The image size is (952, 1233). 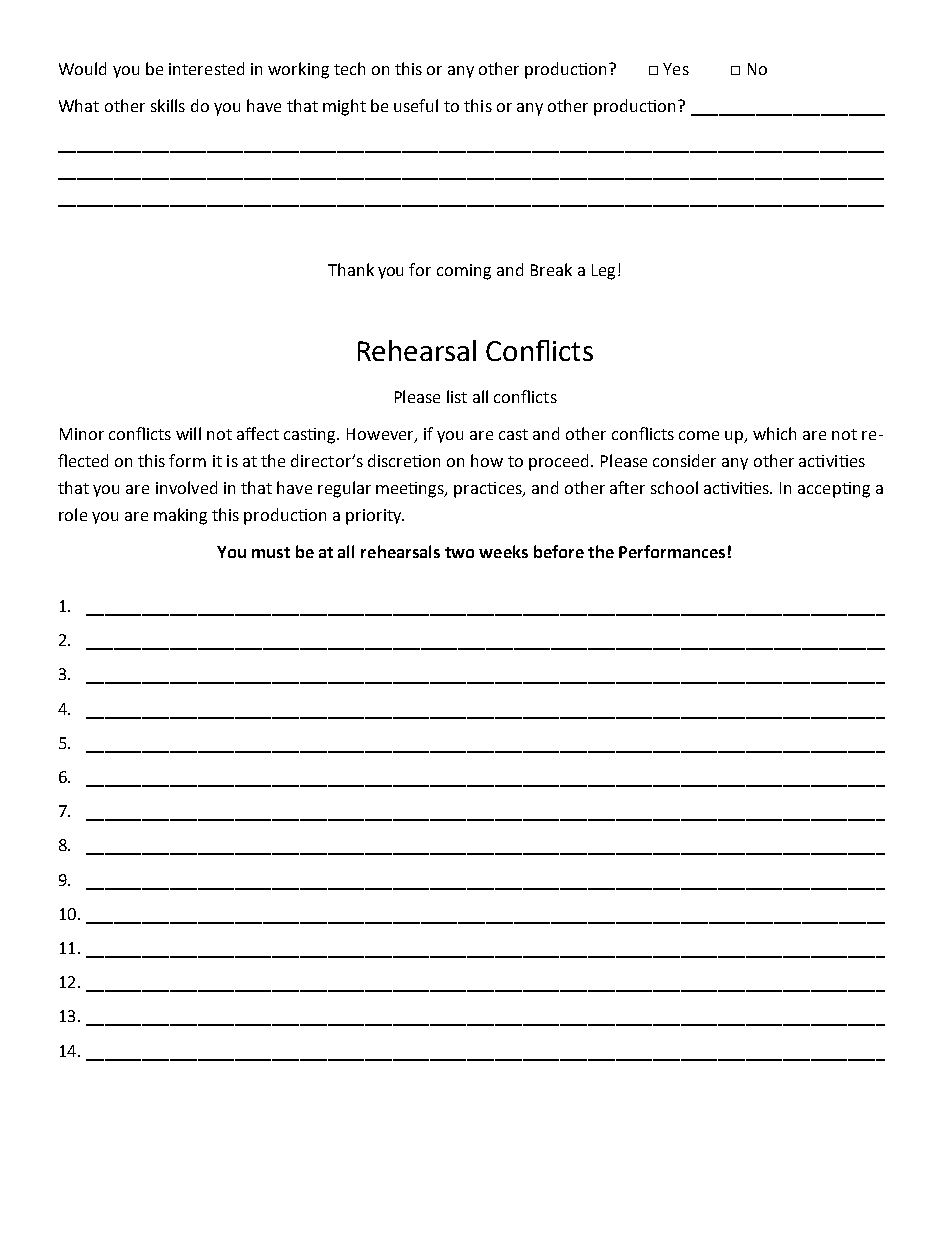 I want to click on interested, so click(x=206, y=68).
